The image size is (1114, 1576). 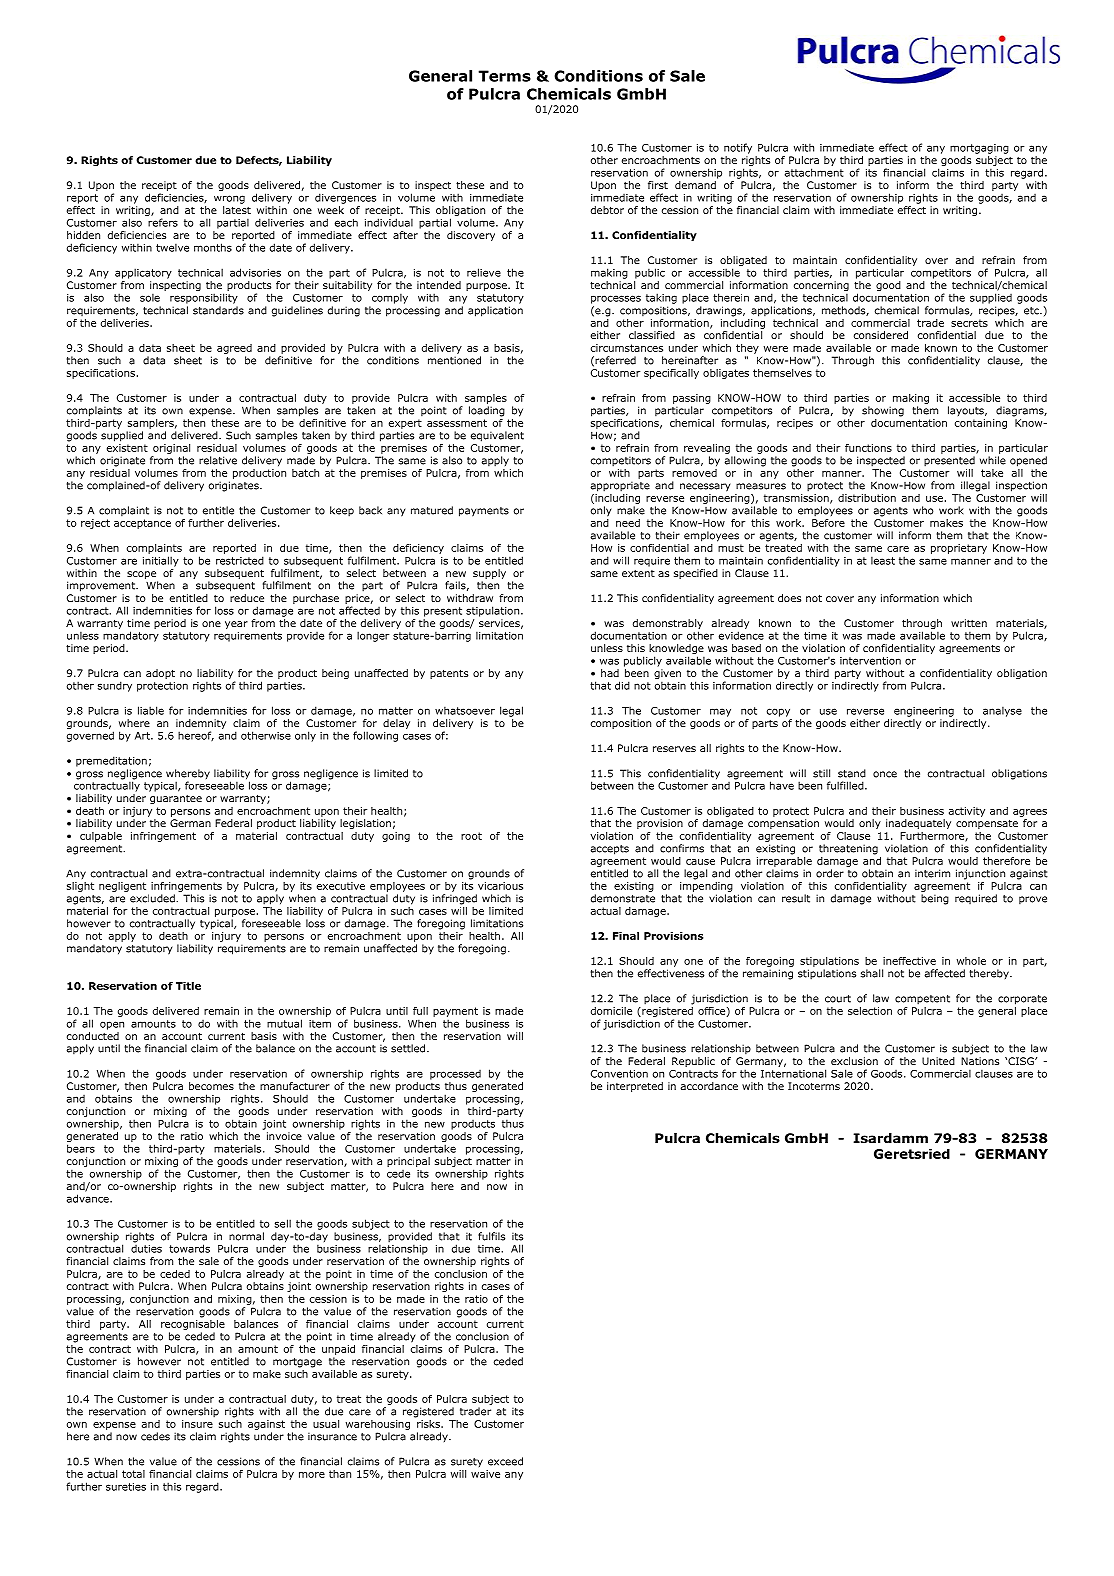 What do you see at coordinates (607, 210) in the image?
I see `debtor` at bounding box center [607, 210].
